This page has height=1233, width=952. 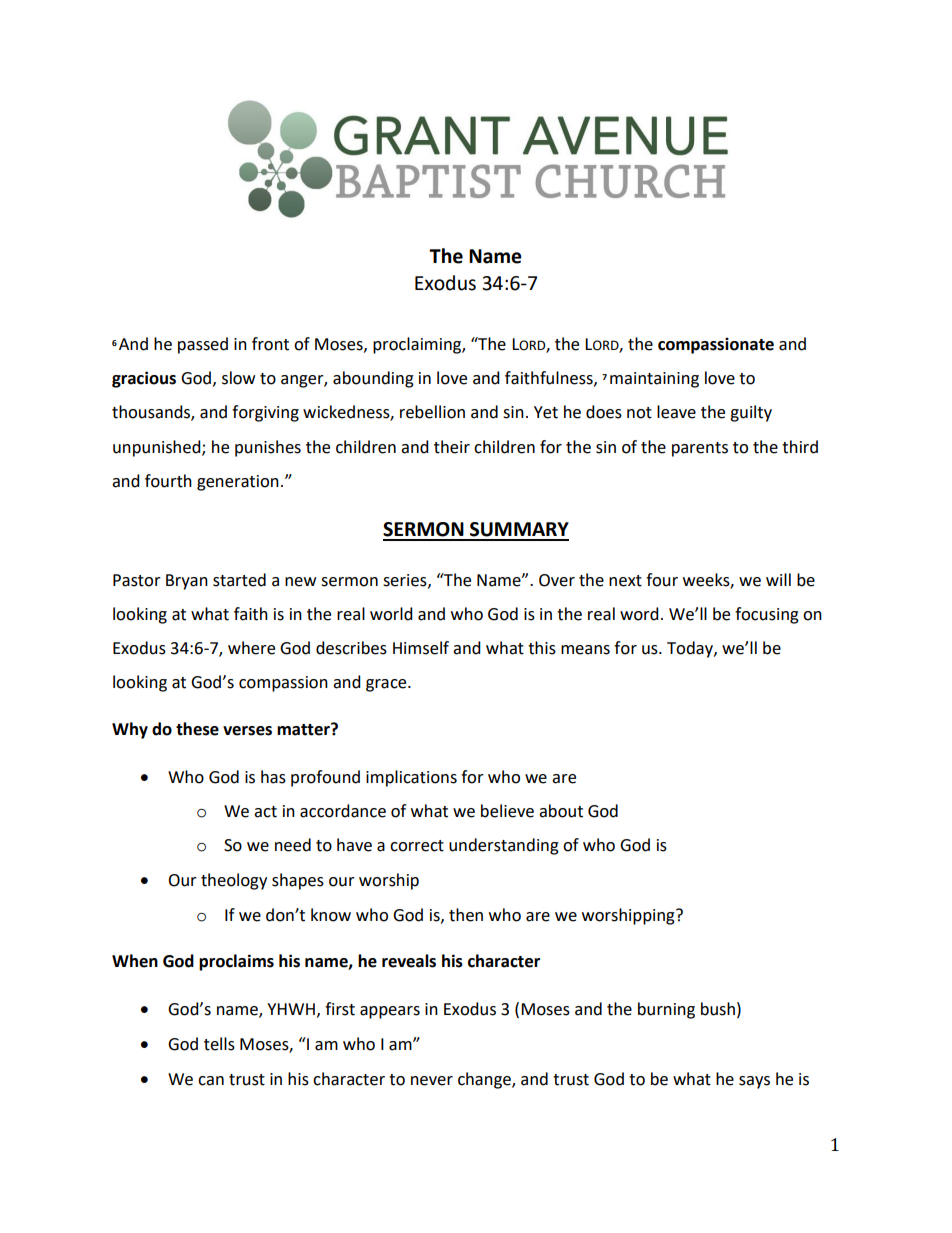 I want to click on theology, so click(x=234, y=881).
